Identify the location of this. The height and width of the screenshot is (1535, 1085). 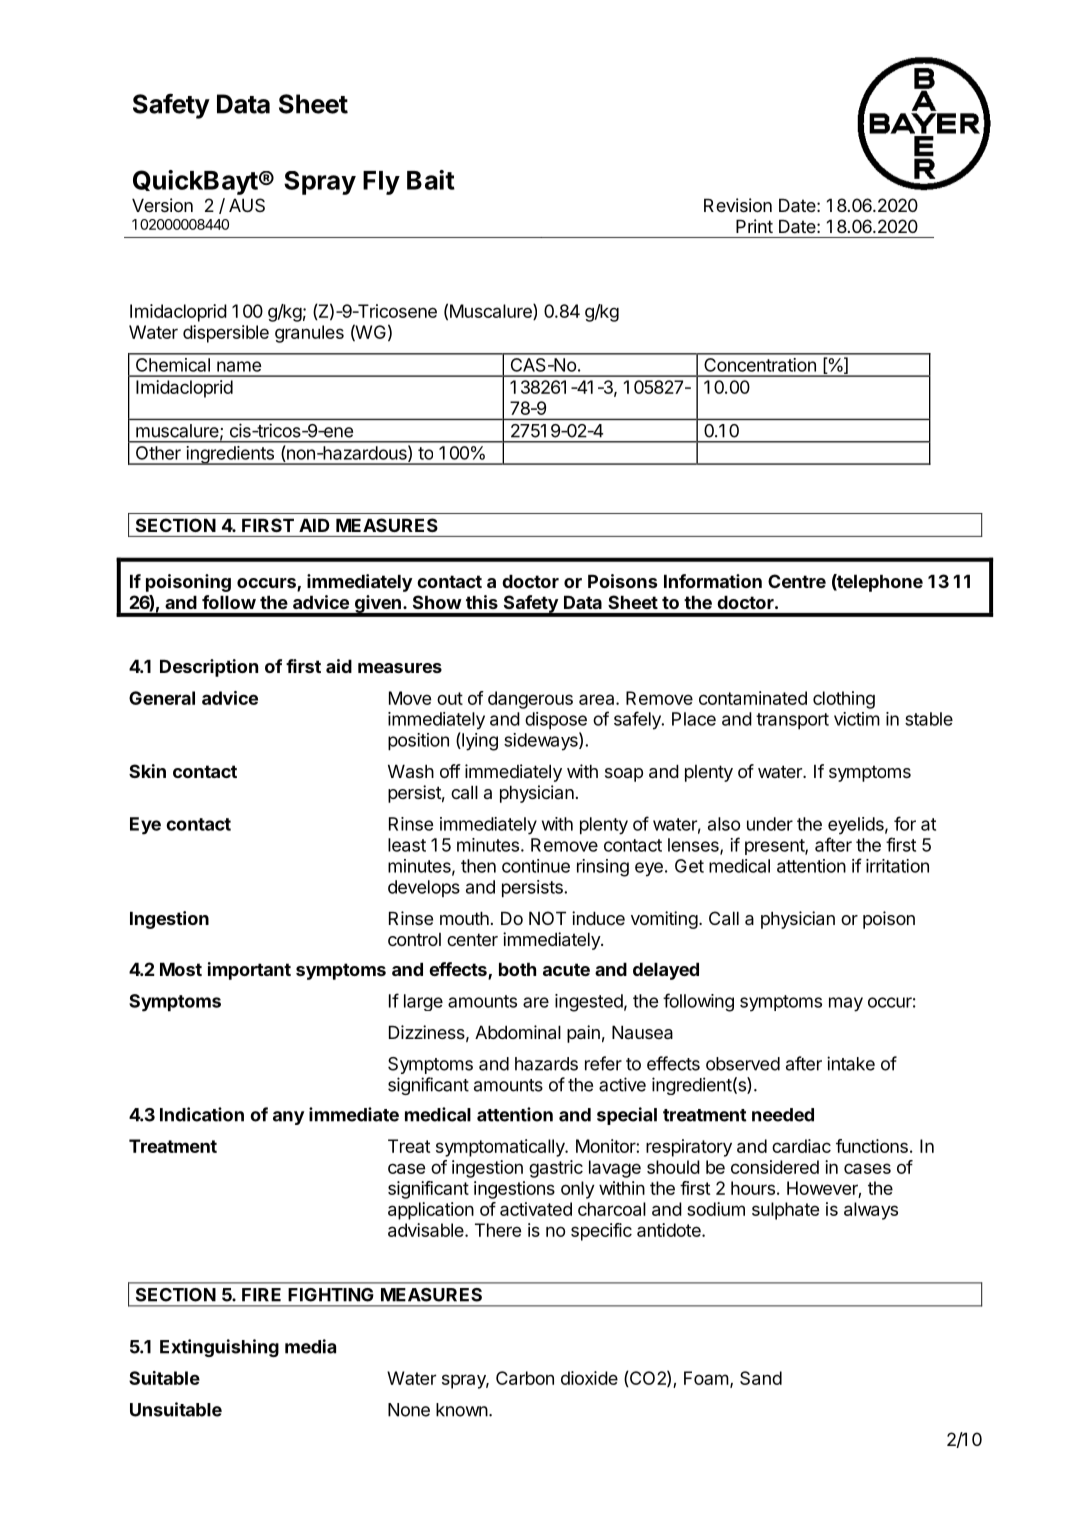
(482, 602).
